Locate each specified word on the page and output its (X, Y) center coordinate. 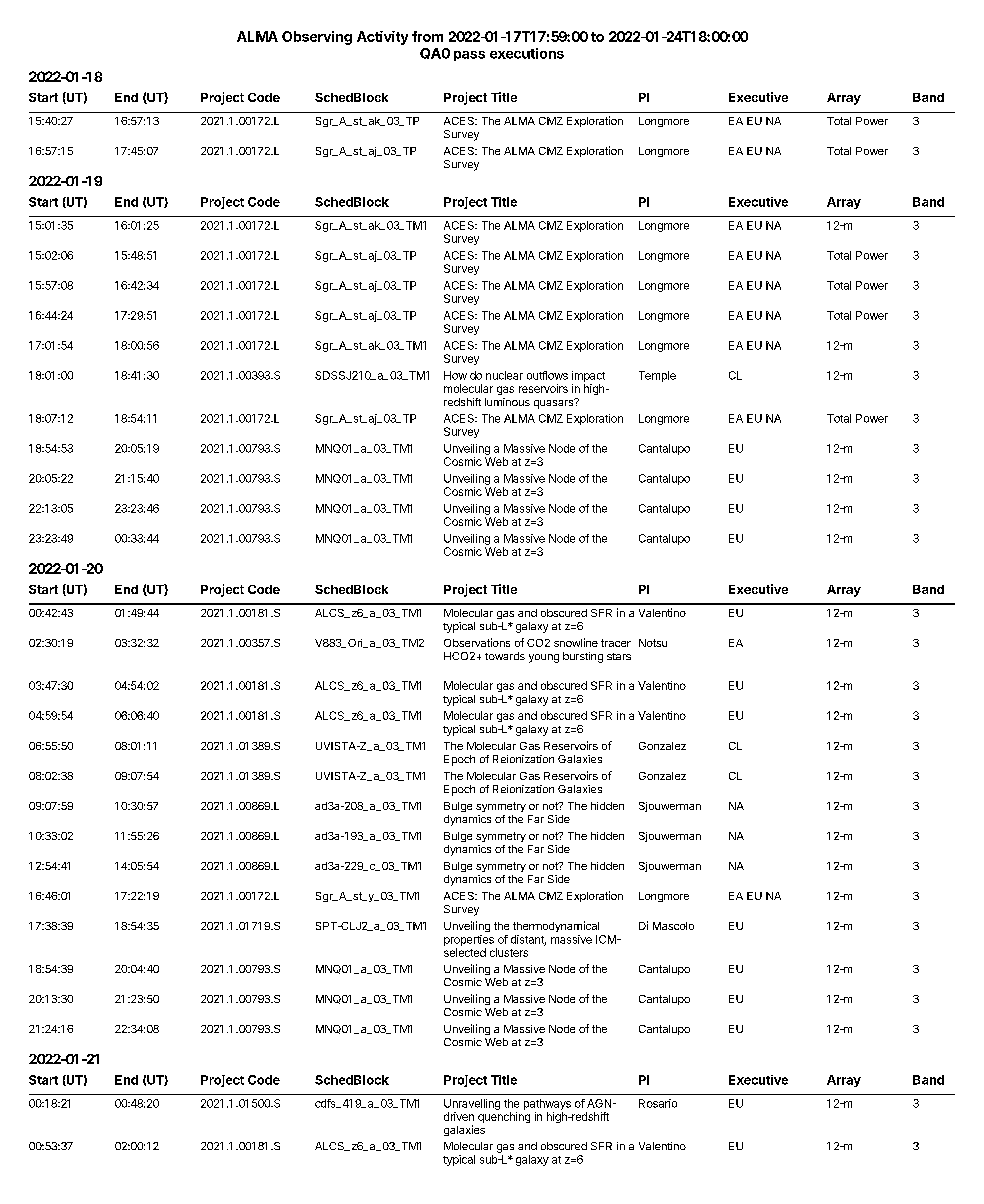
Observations (477, 642)
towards (505, 656)
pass (469, 56)
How (455, 375)
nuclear (504, 375)
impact (588, 376)
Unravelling (472, 1104)
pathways (547, 1104)
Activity (382, 38)
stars (619, 656)
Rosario (658, 1103)
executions (527, 53)
